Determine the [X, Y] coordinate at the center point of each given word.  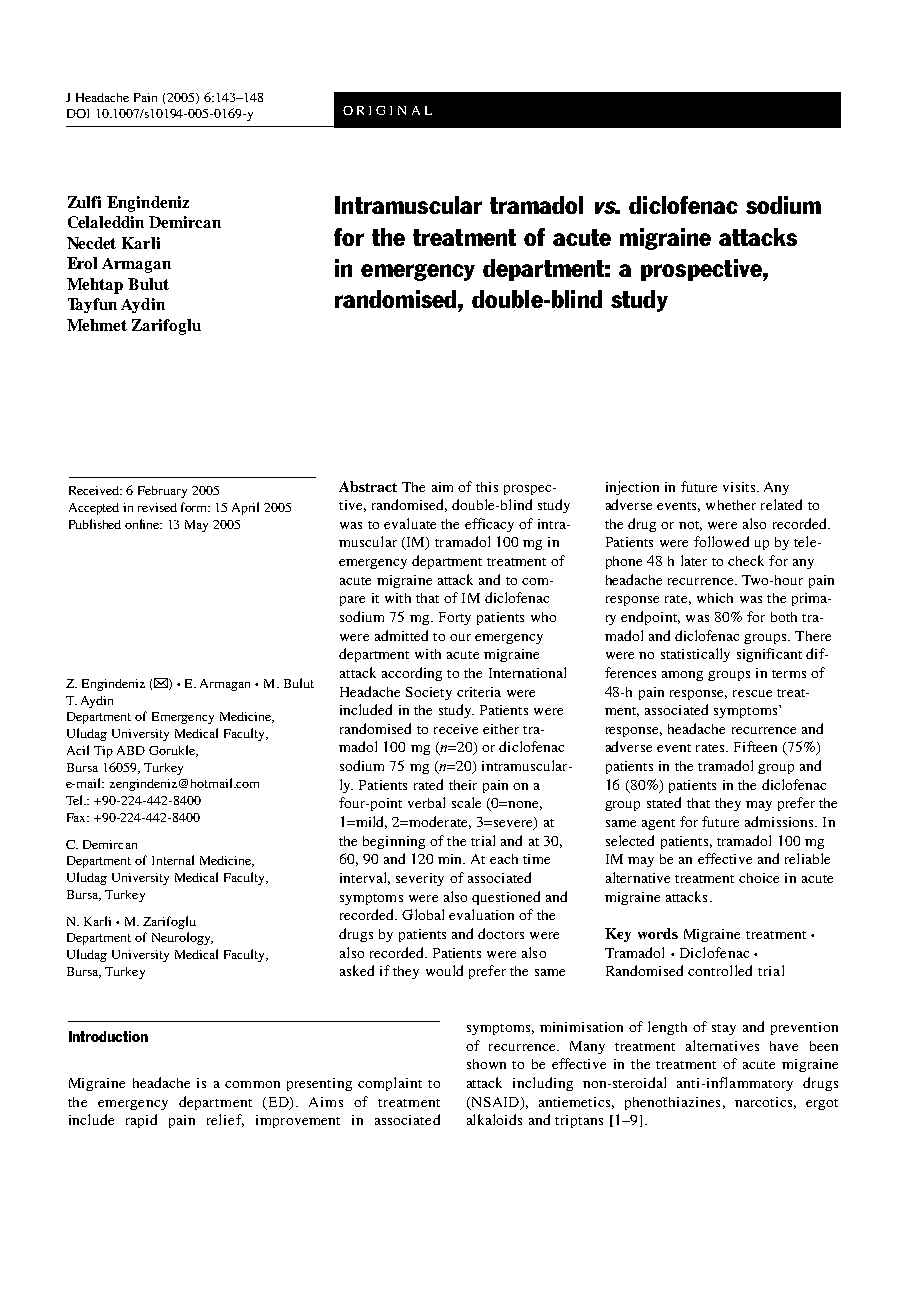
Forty [455, 618]
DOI [78, 113]
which [715, 598]
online [143, 524]
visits [740, 487]
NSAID [495, 1103]
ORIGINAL [387, 110]
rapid [141, 1121]
